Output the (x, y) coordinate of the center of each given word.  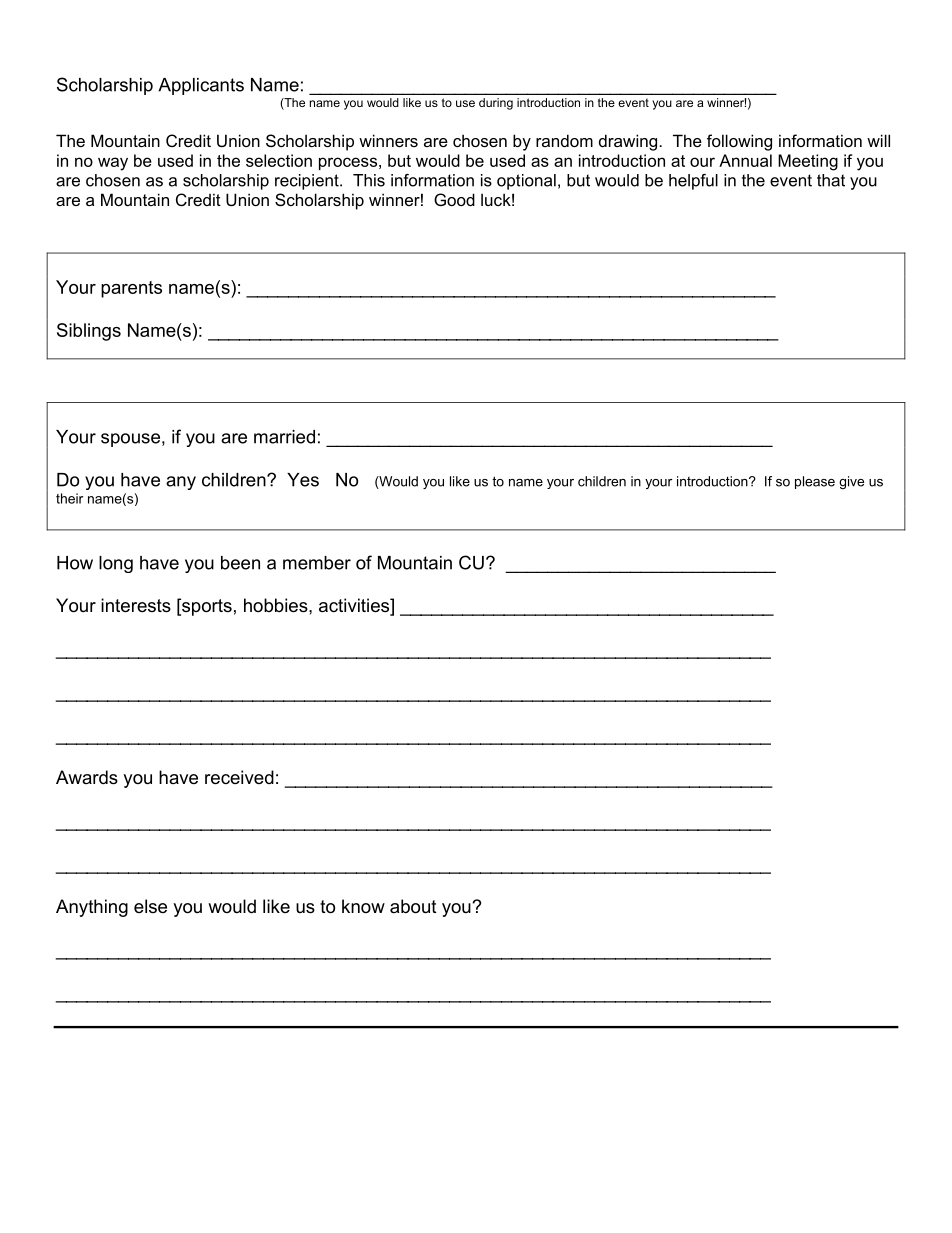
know (363, 906)
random (564, 140)
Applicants (201, 86)
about (413, 906)
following (739, 142)
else (150, 906)
